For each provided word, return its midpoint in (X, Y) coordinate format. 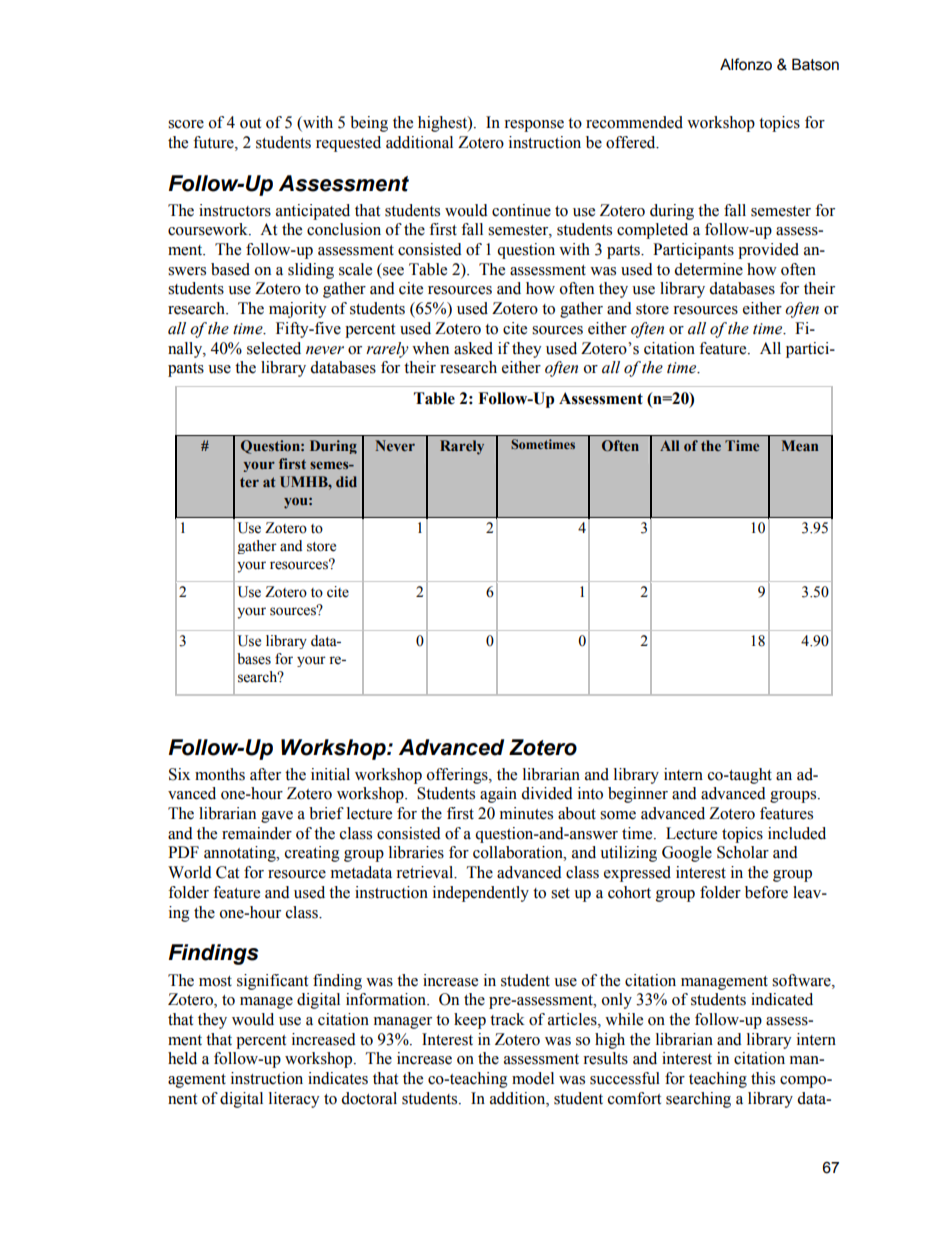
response (534, 126)
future (214, 142)
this (763, 1078)
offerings (458, 776)
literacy (294, 1100)
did (346, 481)
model (533, 1078)
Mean (800, 445)
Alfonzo (746, 64)
